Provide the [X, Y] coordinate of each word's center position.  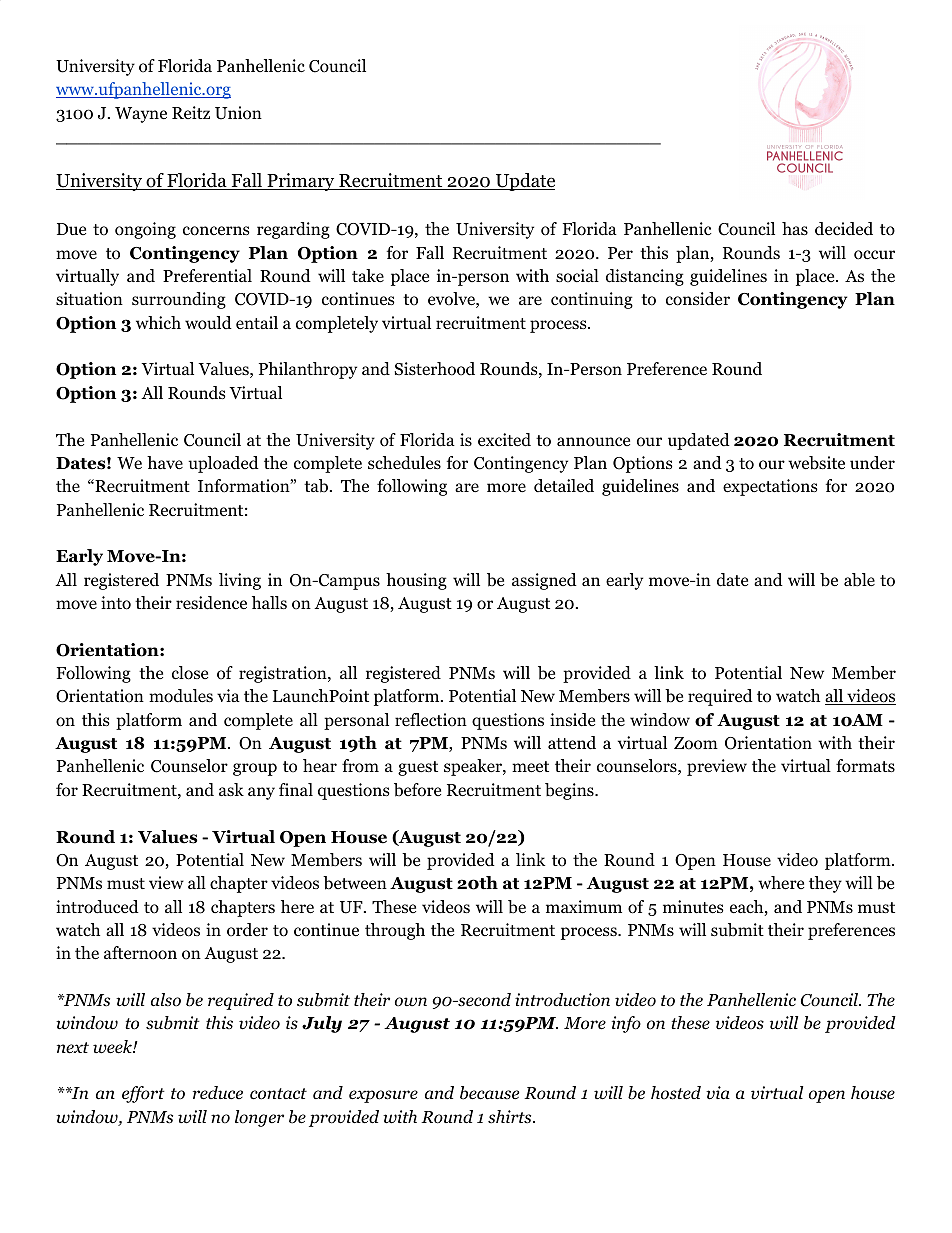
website [816, 463]
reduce [218, 1093]
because [489, 1093]
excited [504, 440]
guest [418, 768]
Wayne [141, 115]
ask [231, 789]
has [795, 228]
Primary [301, 182]
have [165, 462]
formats [865, 766]
